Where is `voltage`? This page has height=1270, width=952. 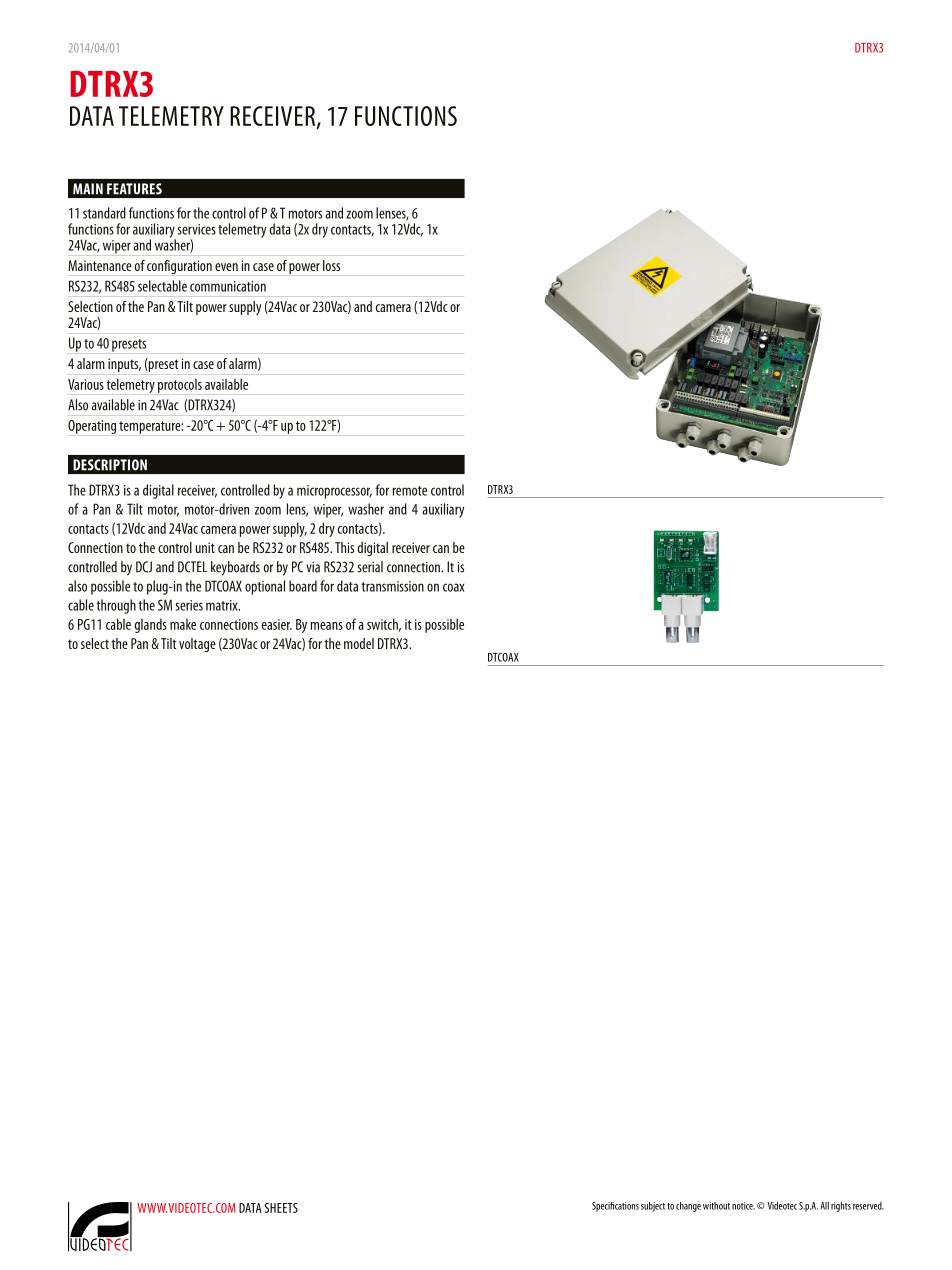
voltage is located at coordinates (197, 645).
